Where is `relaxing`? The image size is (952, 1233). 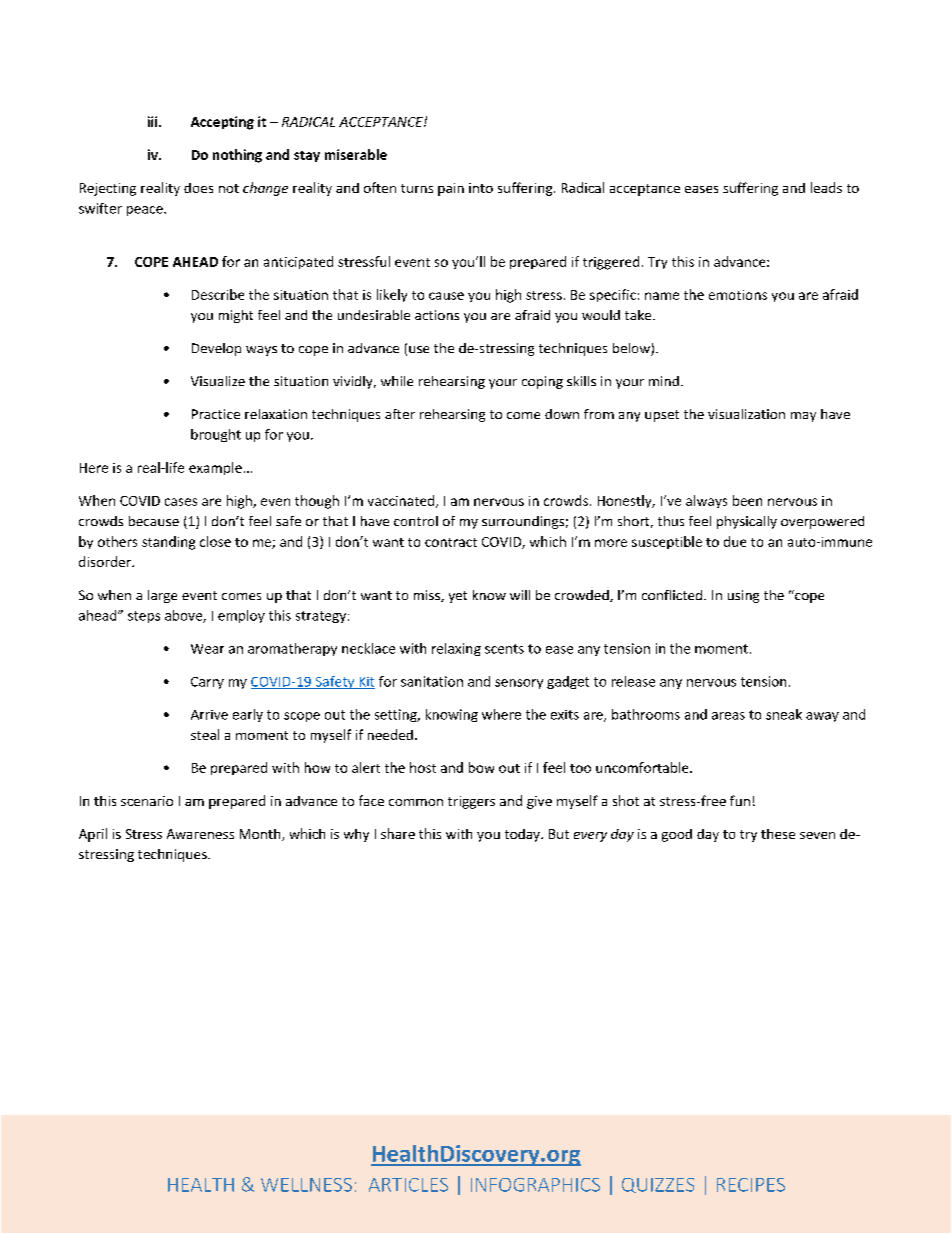 relaxing is located at coordinates (456, 649).
